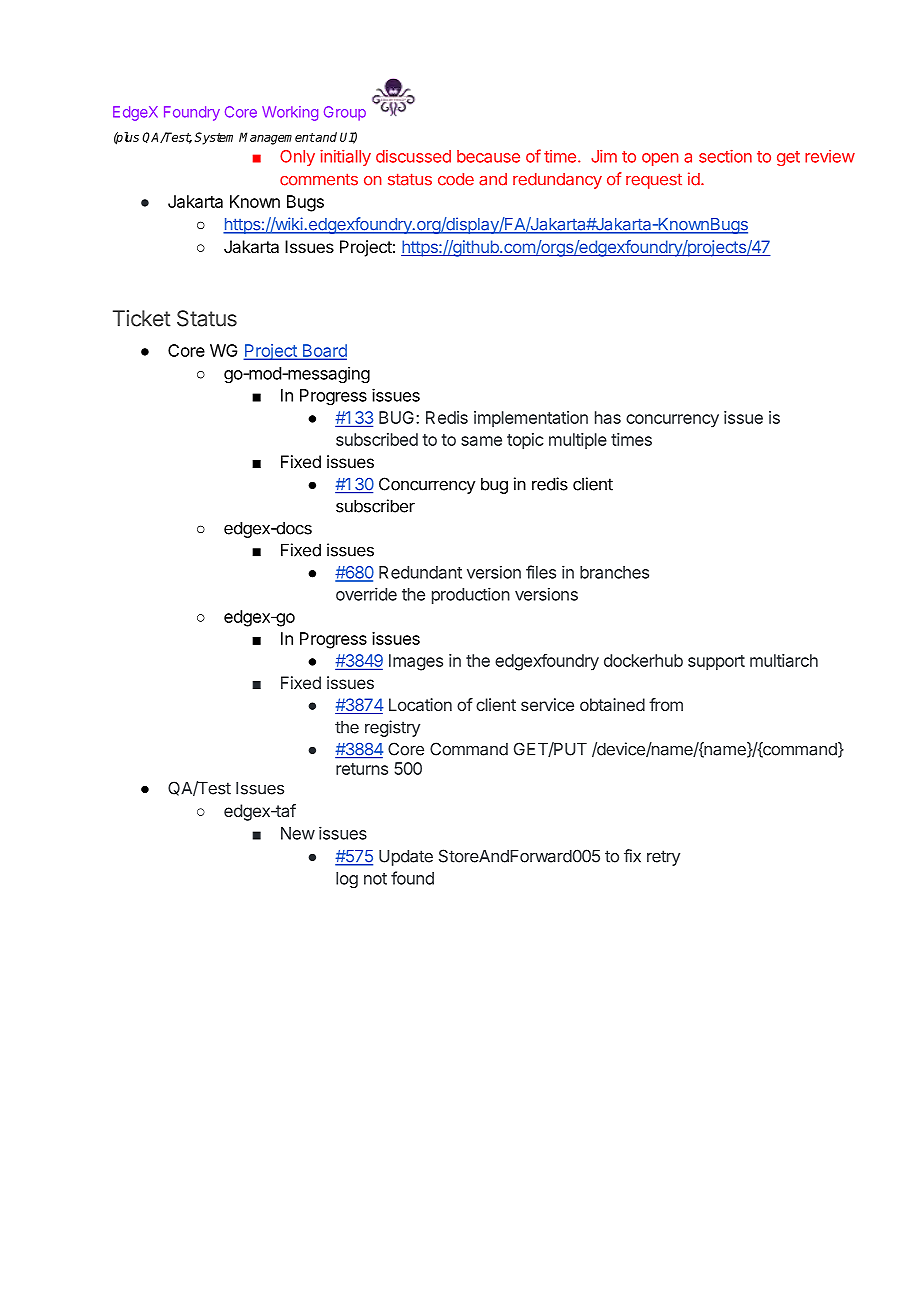 The width and height of the screenshot is (924, 1307). What do you see at coordinates (716, 663) in the screenshot?
I see `support` at bounding box center [716, 663].
